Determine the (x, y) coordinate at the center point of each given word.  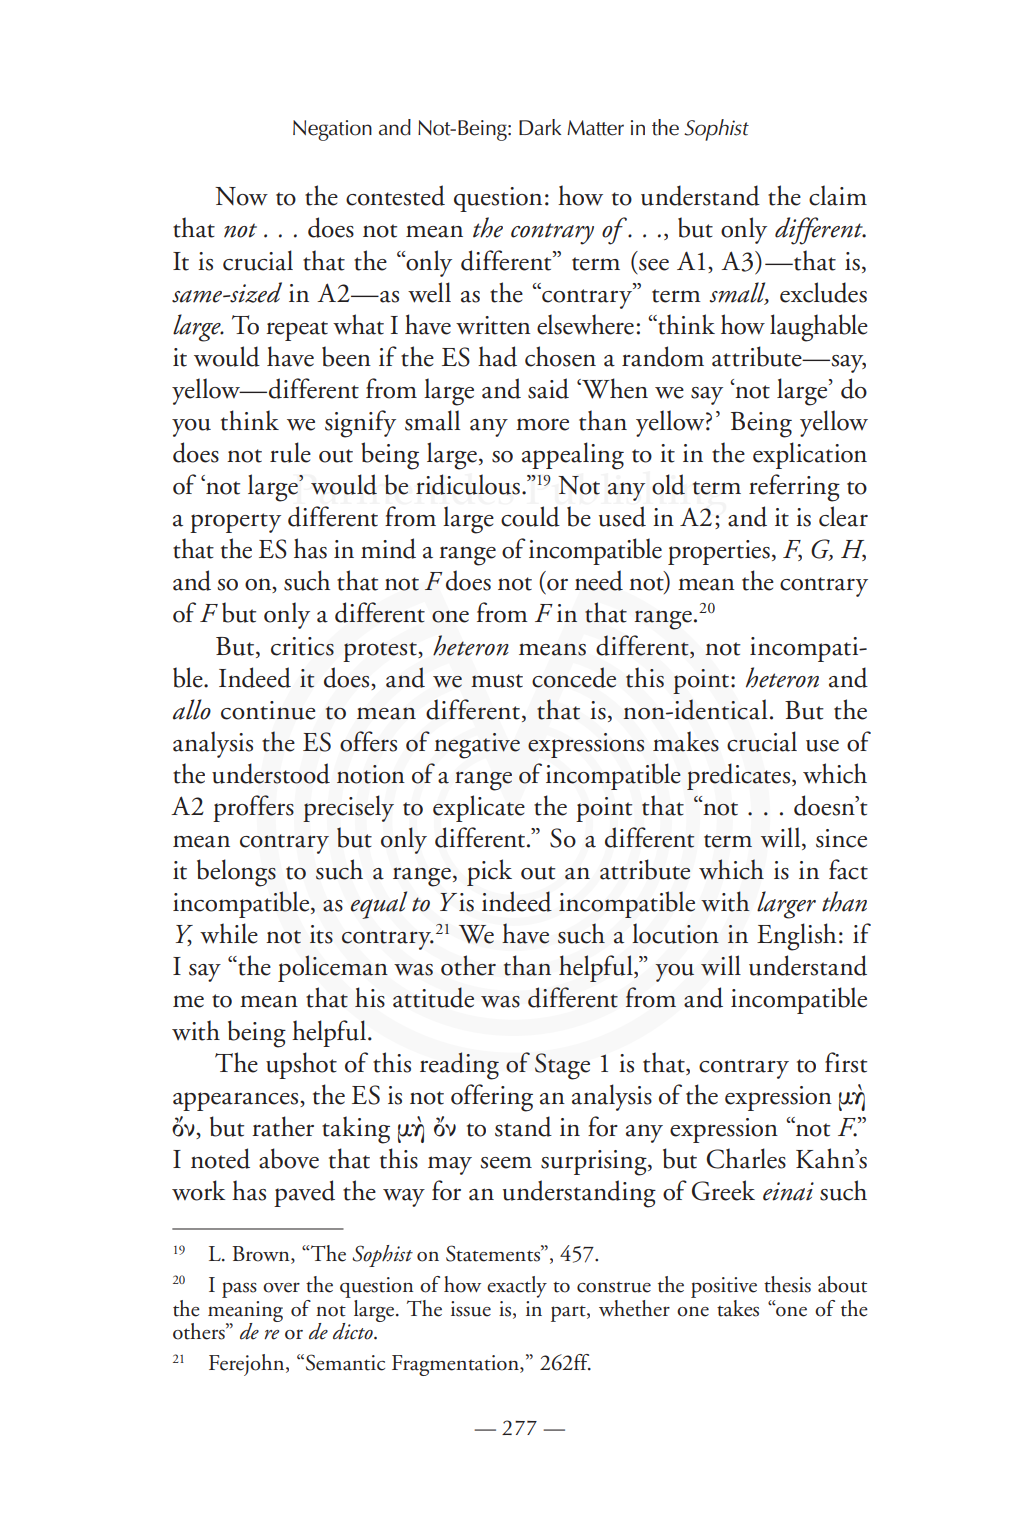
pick (489, 872)
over (281, 1287)
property (235, 523)
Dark (540, 127)
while (229, 933)
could (530, 516)
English (796, 937)
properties (719, 552)
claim (838, 195)
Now (241, 196)
